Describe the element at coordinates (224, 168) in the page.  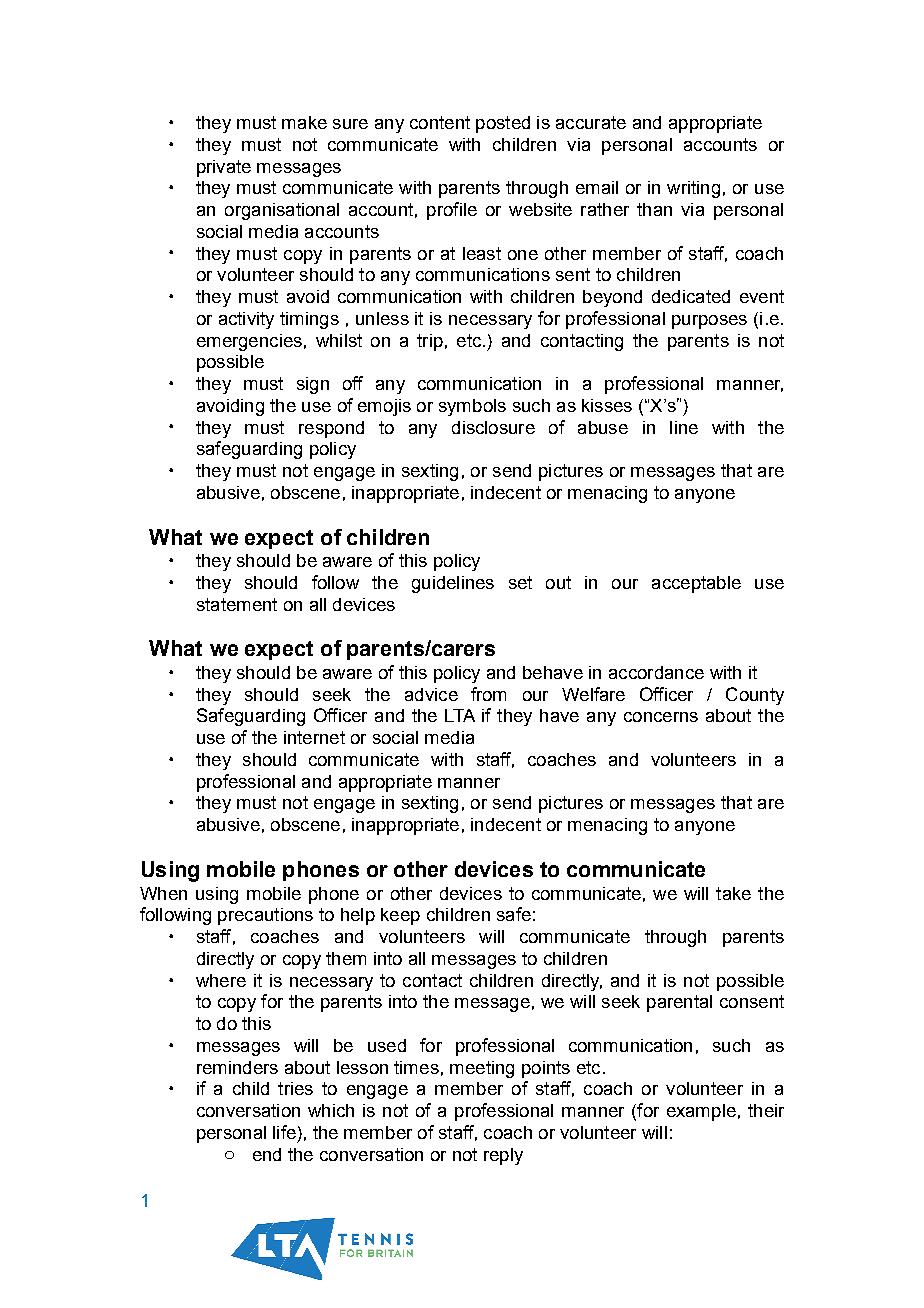
I see `private` at that location.
